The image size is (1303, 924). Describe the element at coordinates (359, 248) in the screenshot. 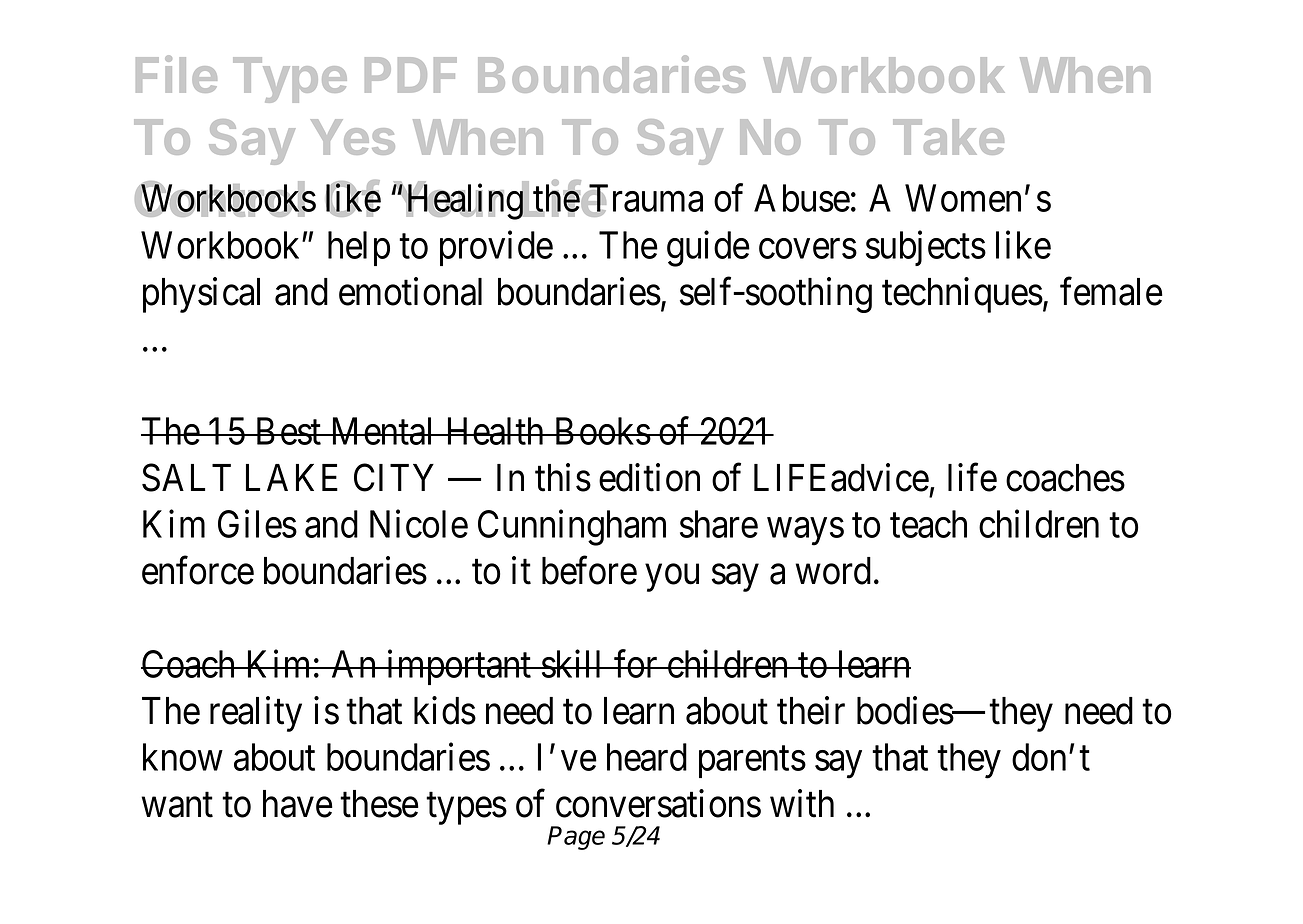

I see `help` at that location.
